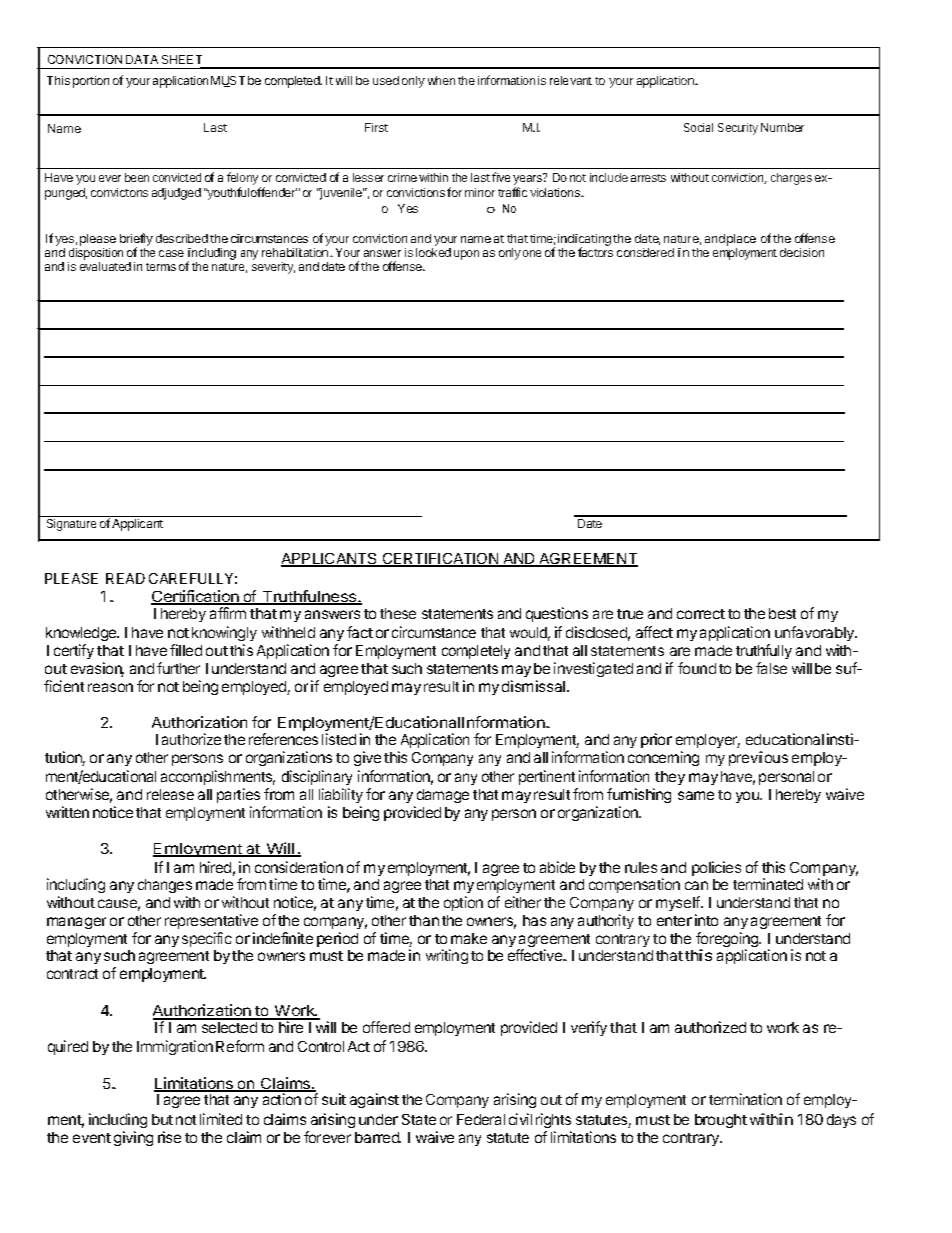 The image size is (952, 1233). Describe the element at coordinates (162, 1119) in the document. I see `but` at that location.
